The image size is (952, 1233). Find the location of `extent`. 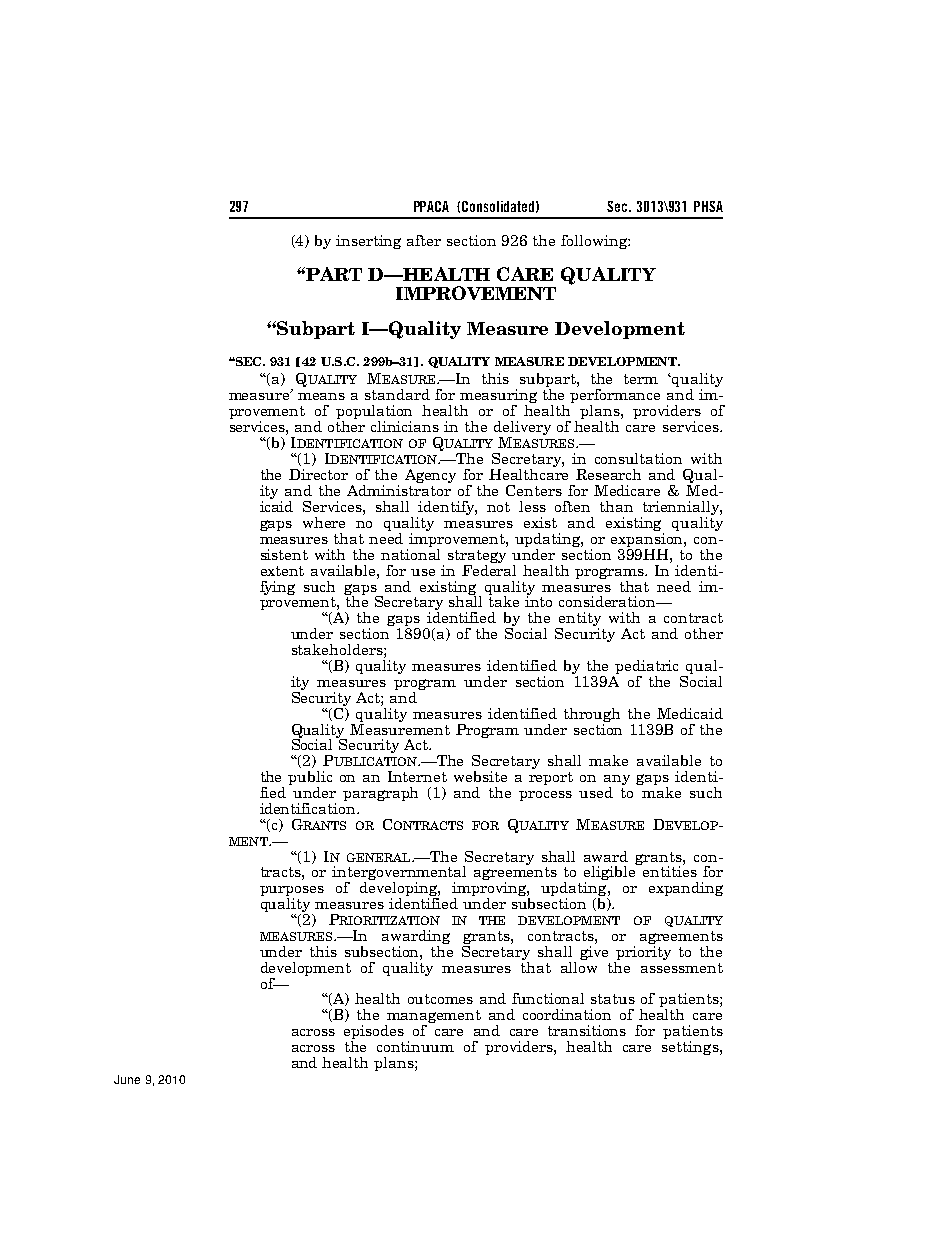

extent is located at coordinates (282, 571).
